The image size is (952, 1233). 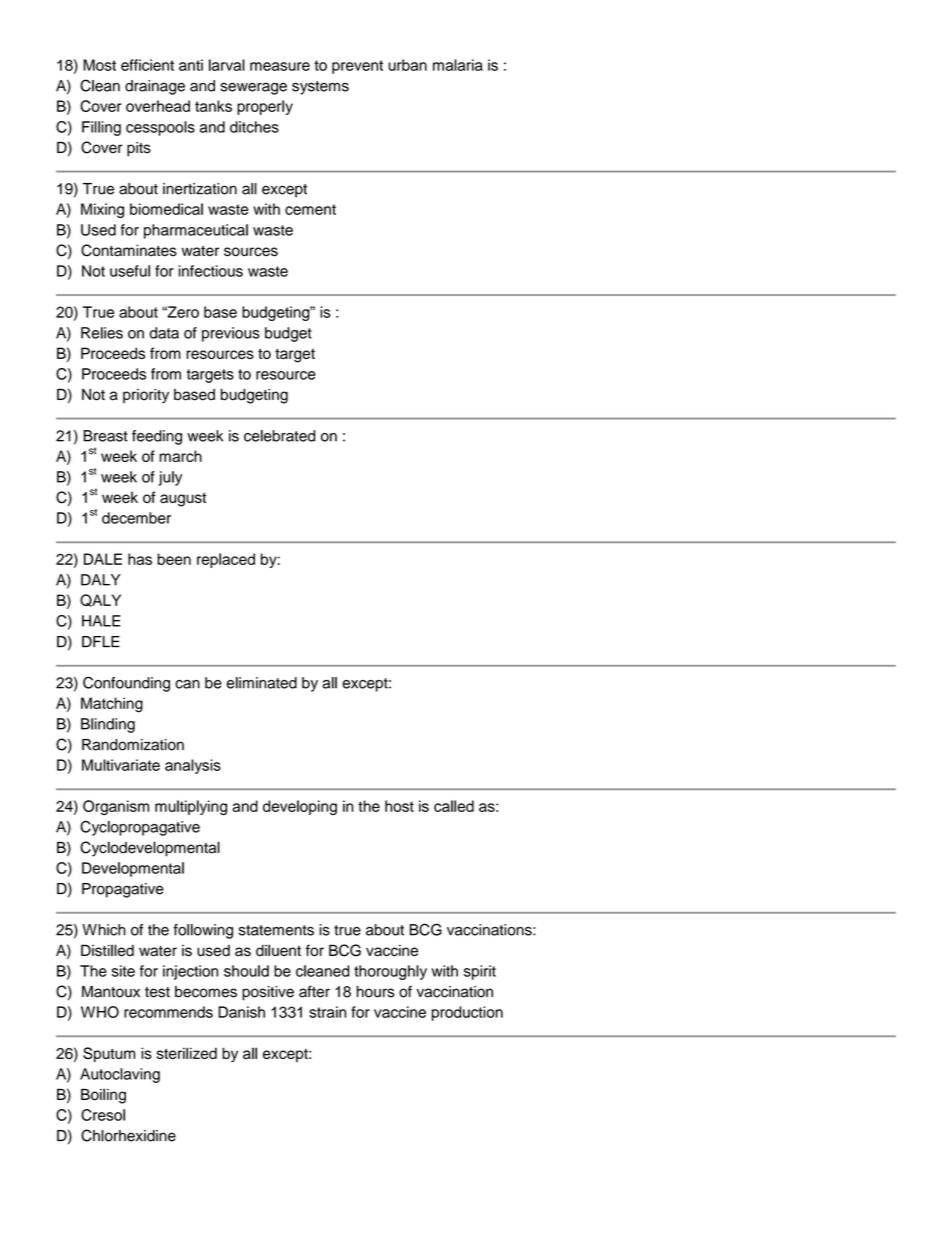 I want to click on replaced, so click(x=226, y=560).
